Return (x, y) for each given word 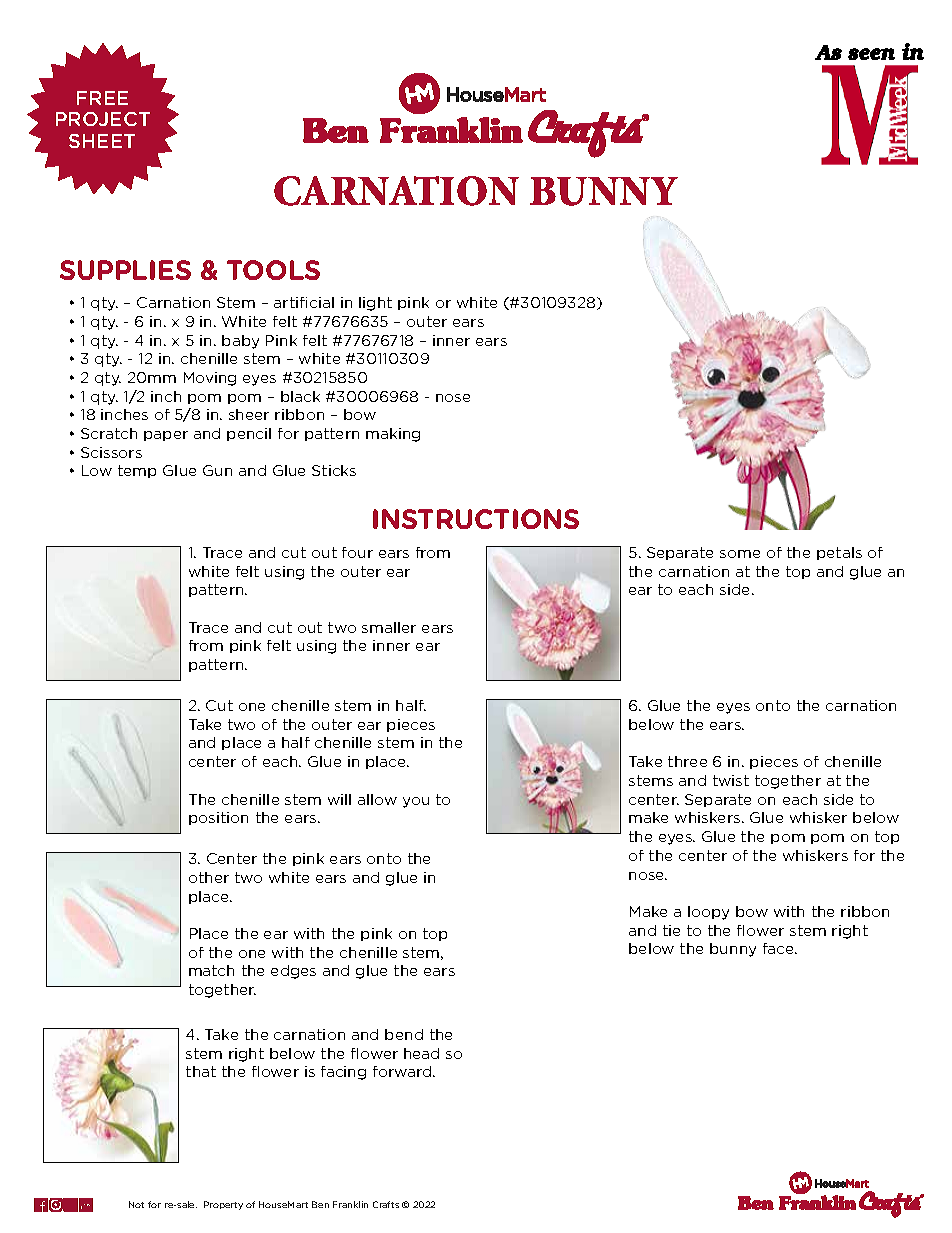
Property (223, 1205)
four (357, 552)
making (393, 435)
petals (839, 553)
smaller (389, 627)
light (375, 304)
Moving (210, 379)
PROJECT (103, 119)
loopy (708, 913)
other (209, 877)
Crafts (386, 1204)
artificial (304, 302)
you (416, 802)
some (740, 554)
